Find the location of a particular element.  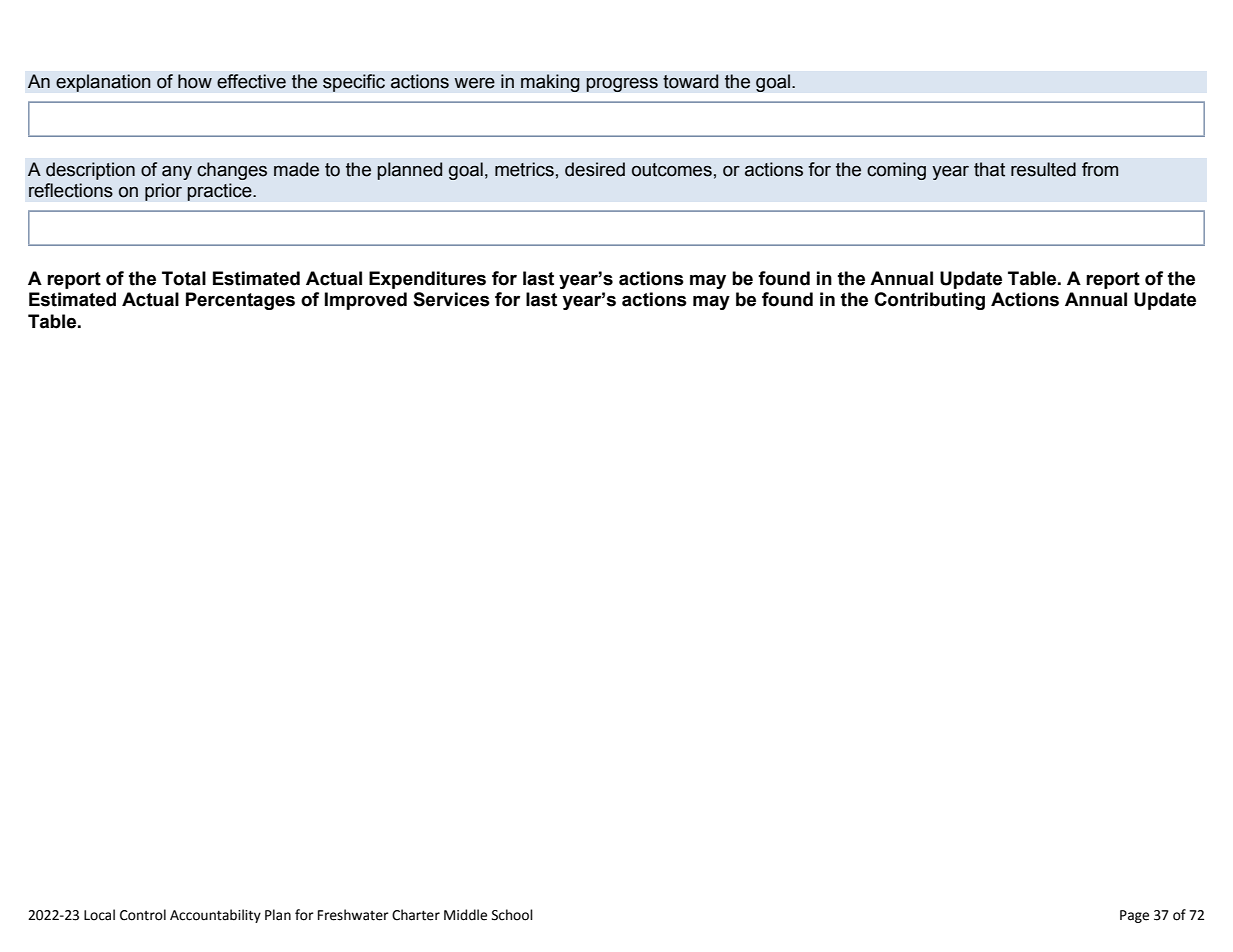

that is located at coordinates (989, 169).
